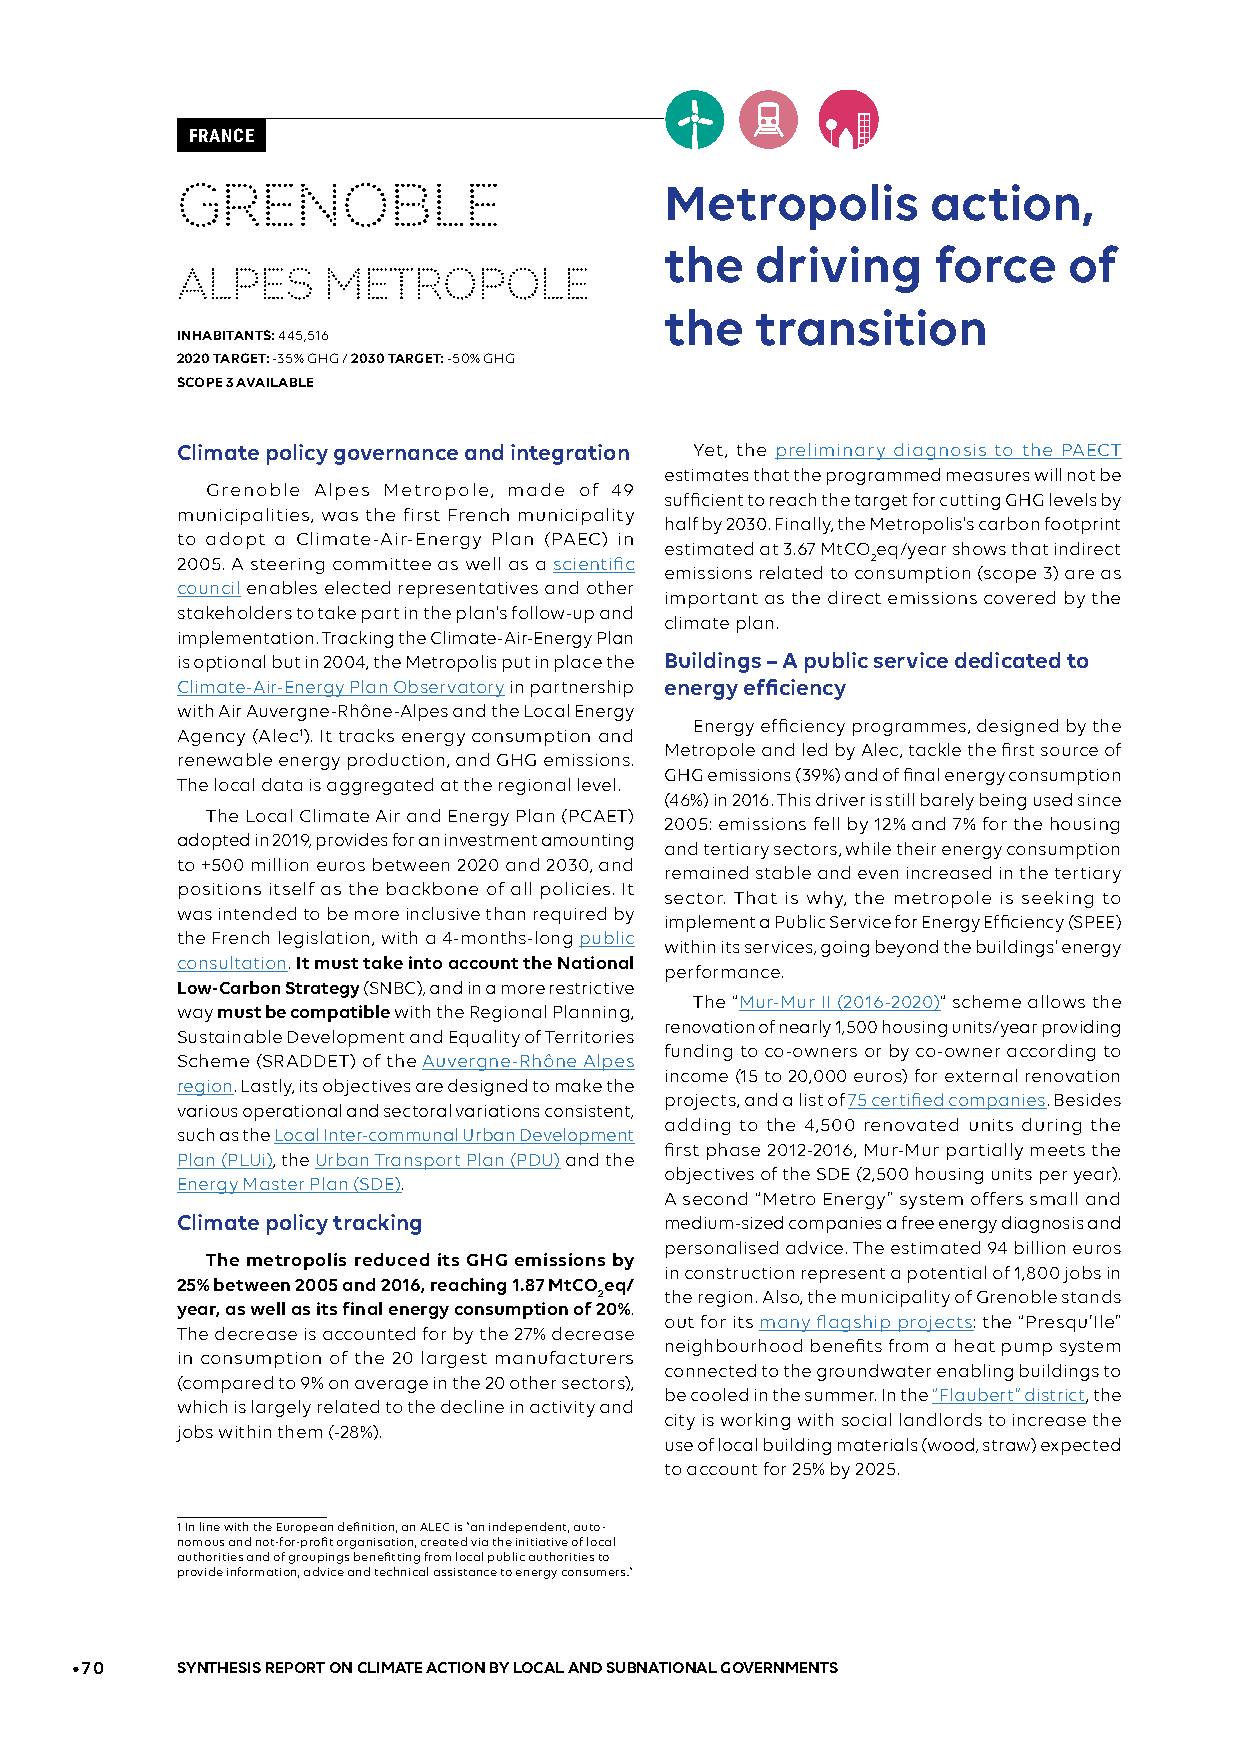 The width and height of the page is (1240, 1754). I want to click on steering, so click(287, 566).
